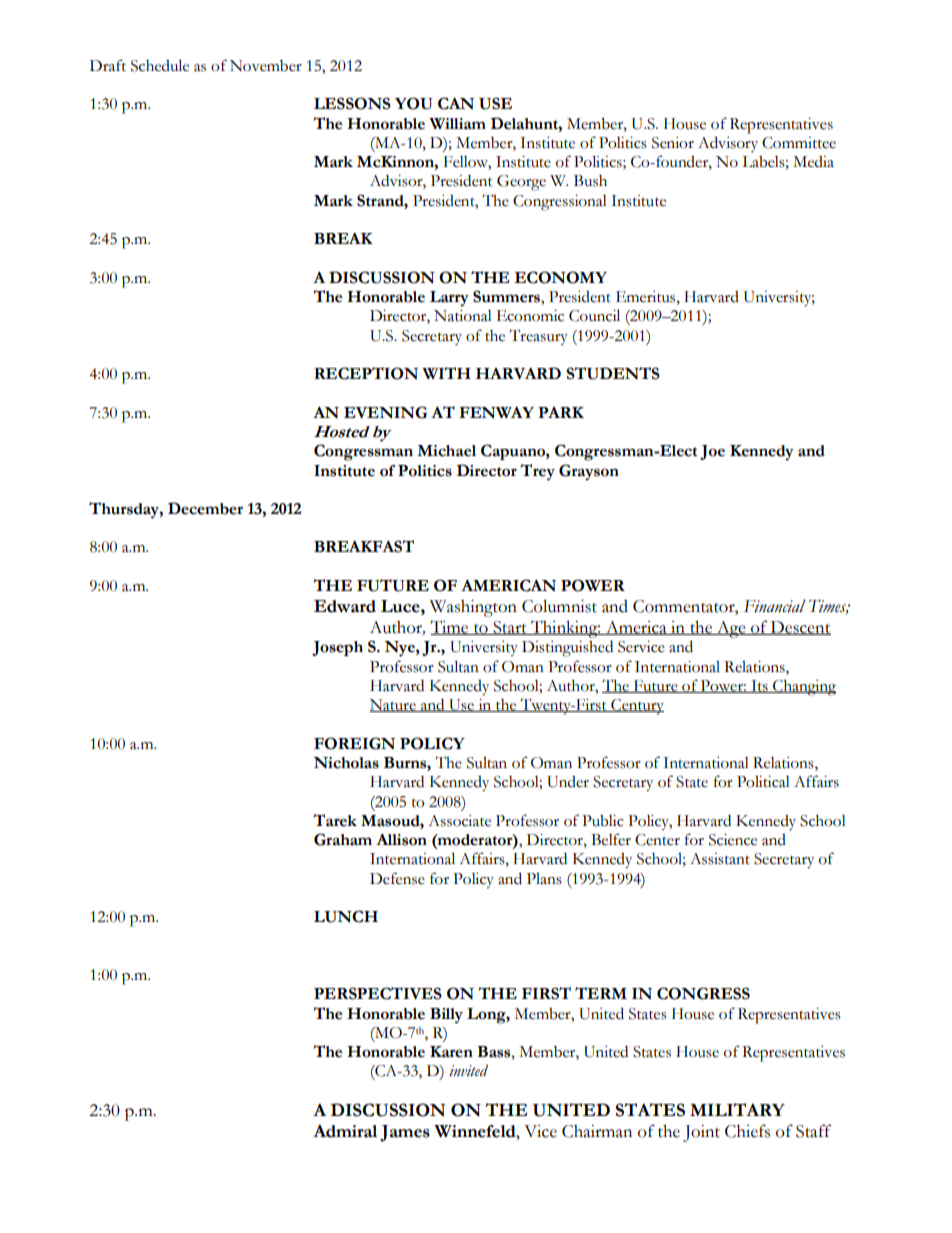 Image resolution: width=952 pixels, height=1233 pixels. I want to click on invited, so click(468, 1071).
